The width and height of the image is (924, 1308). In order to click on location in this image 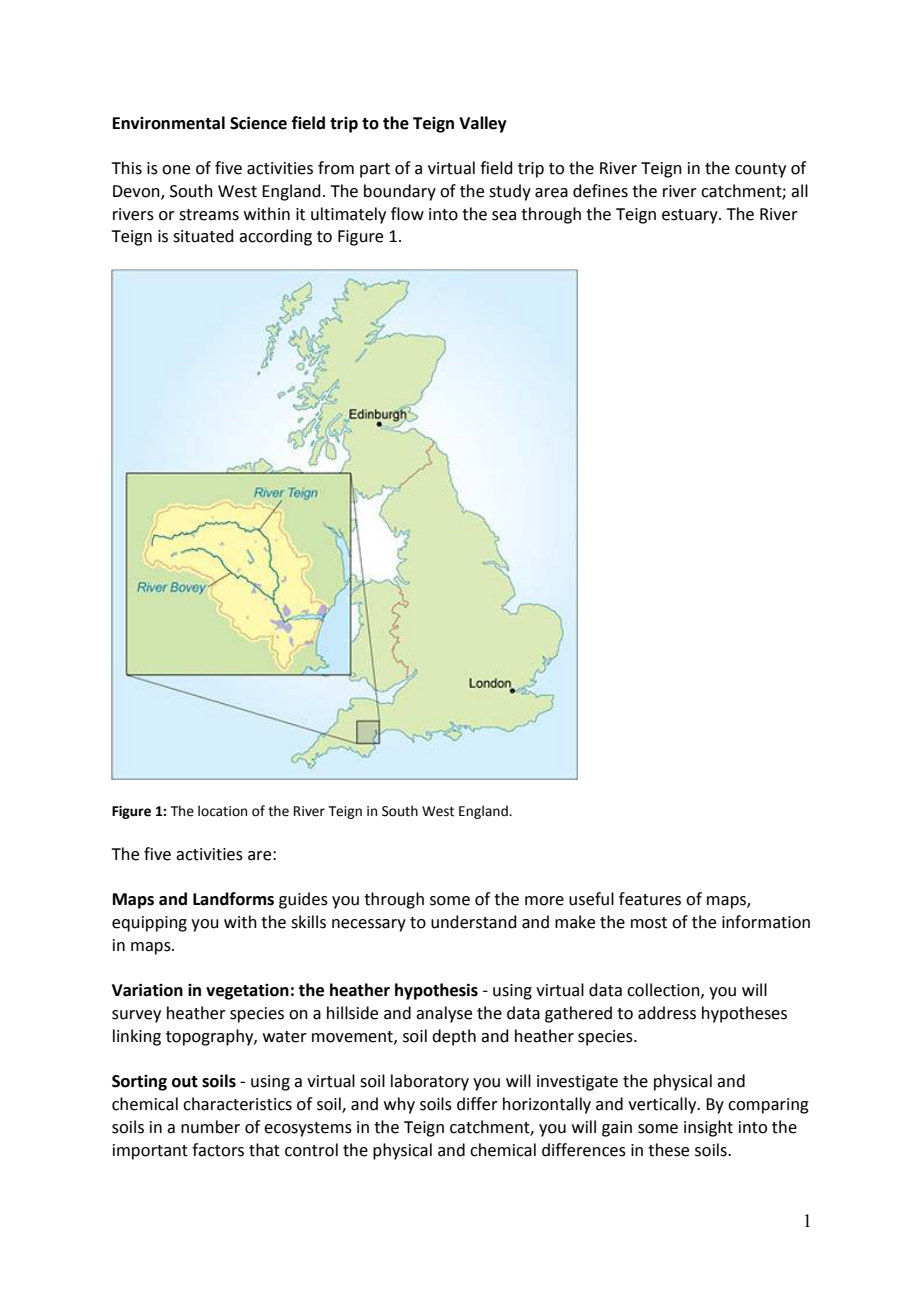, I will do `click(222, 811)`.
